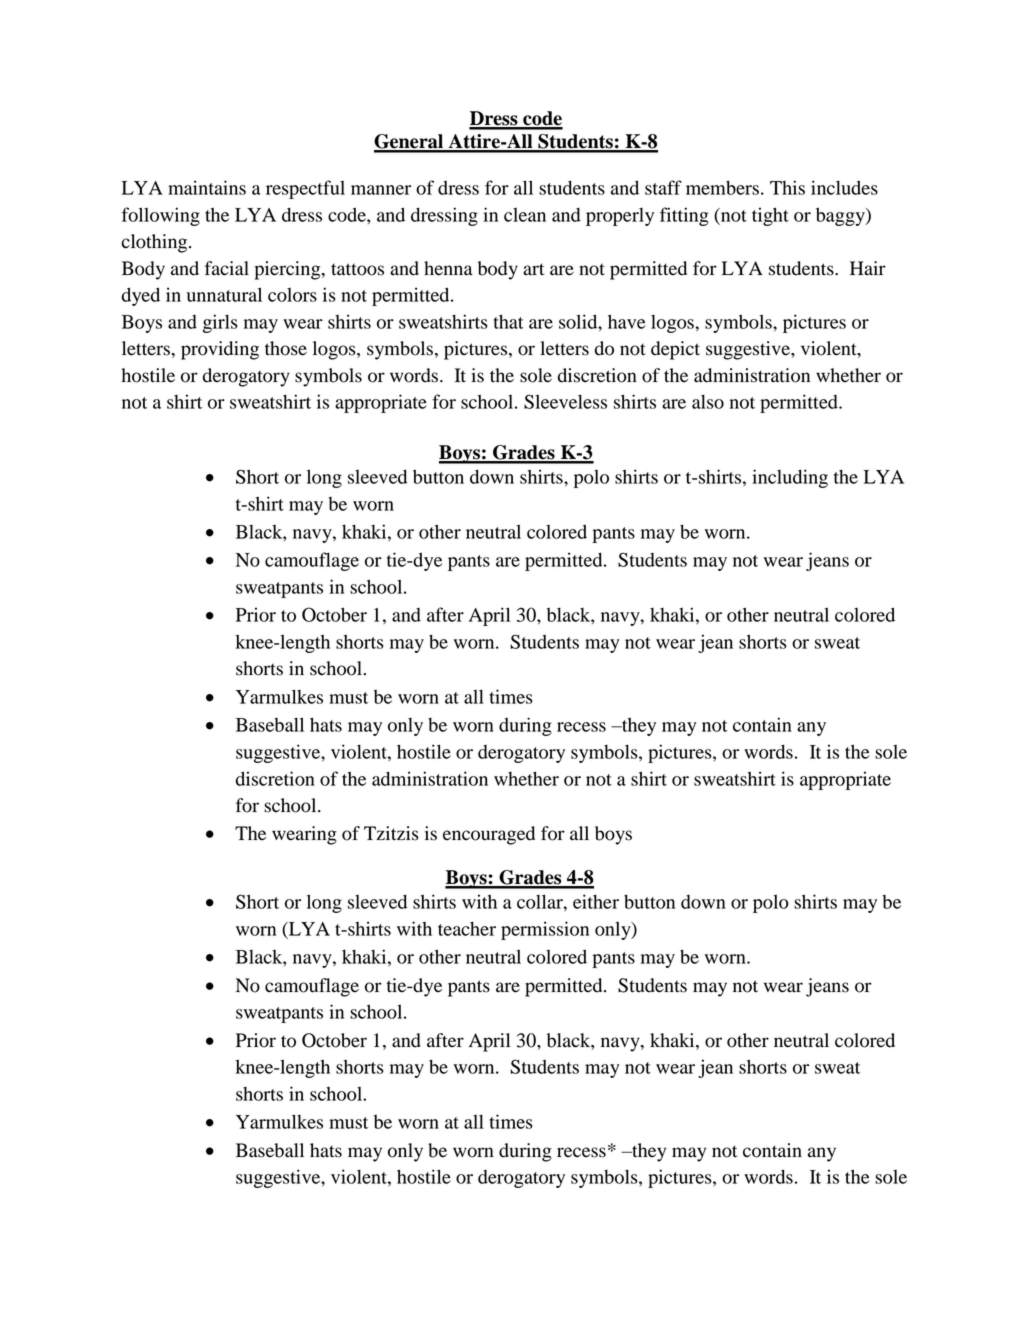 This page has width=1032, height=1336. I want to click on Sleeveless, so click(565, 401).
